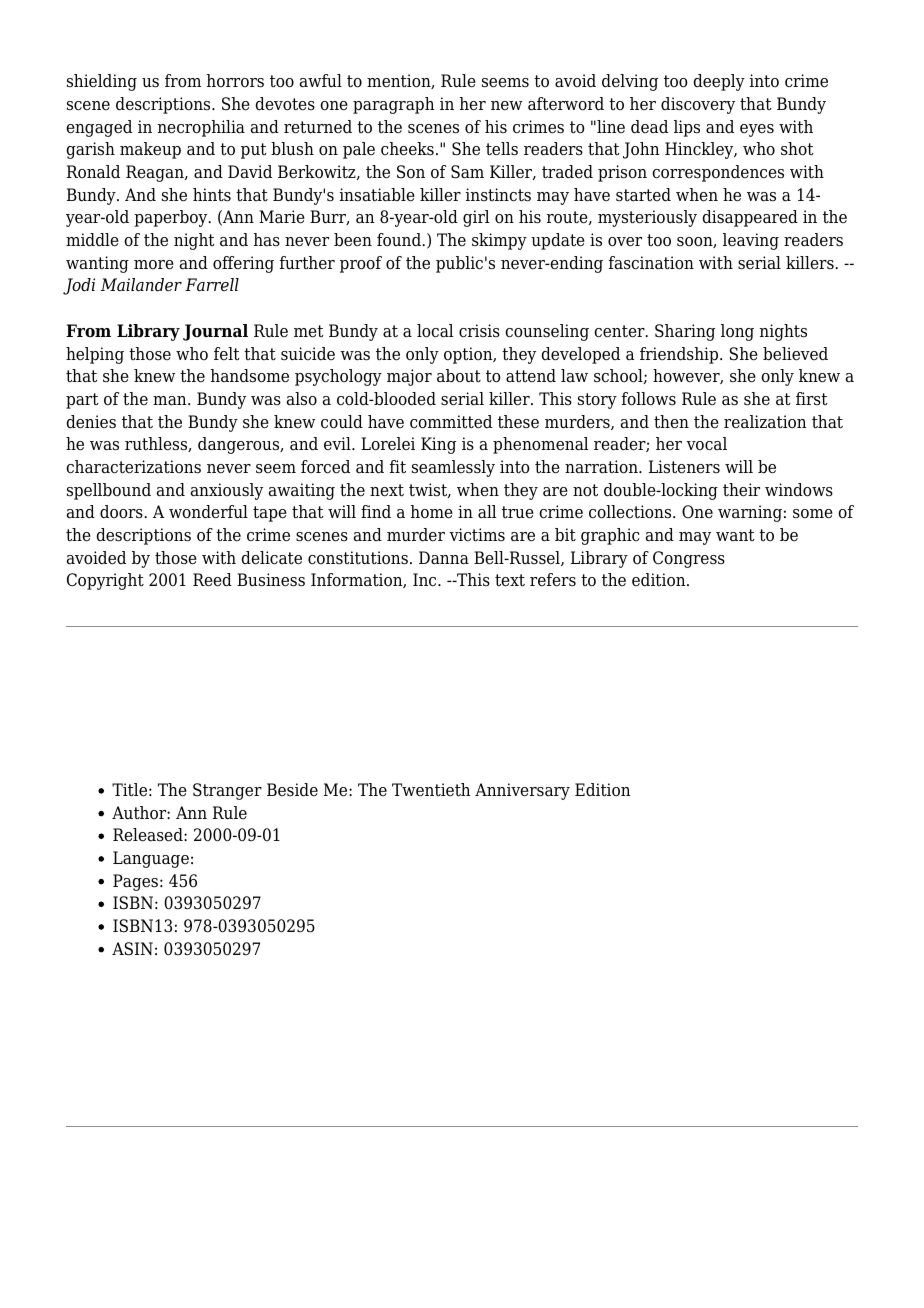  I want to click on Anniversary, so click(522, 791).
